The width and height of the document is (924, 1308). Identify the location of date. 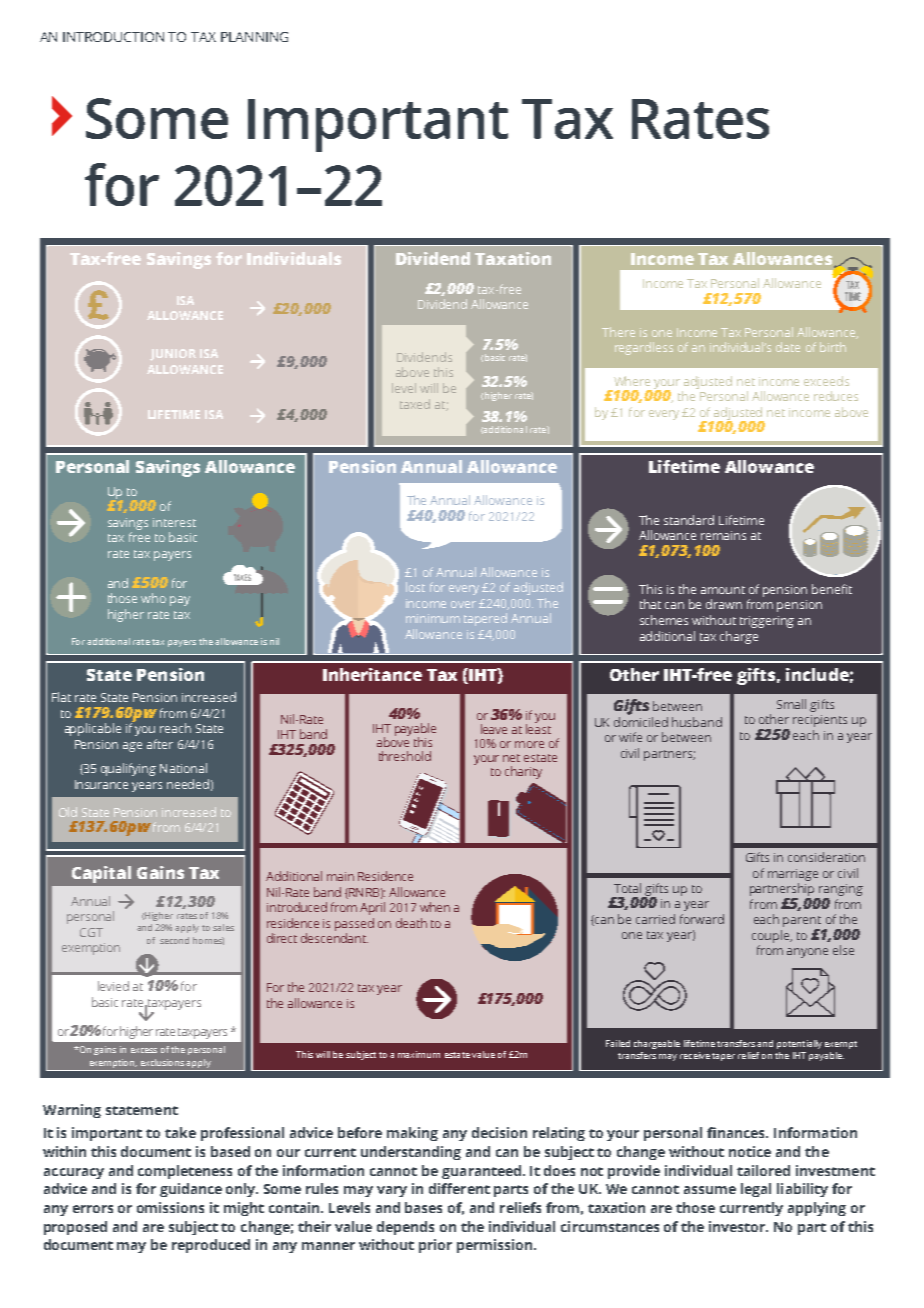
(788, 347).
